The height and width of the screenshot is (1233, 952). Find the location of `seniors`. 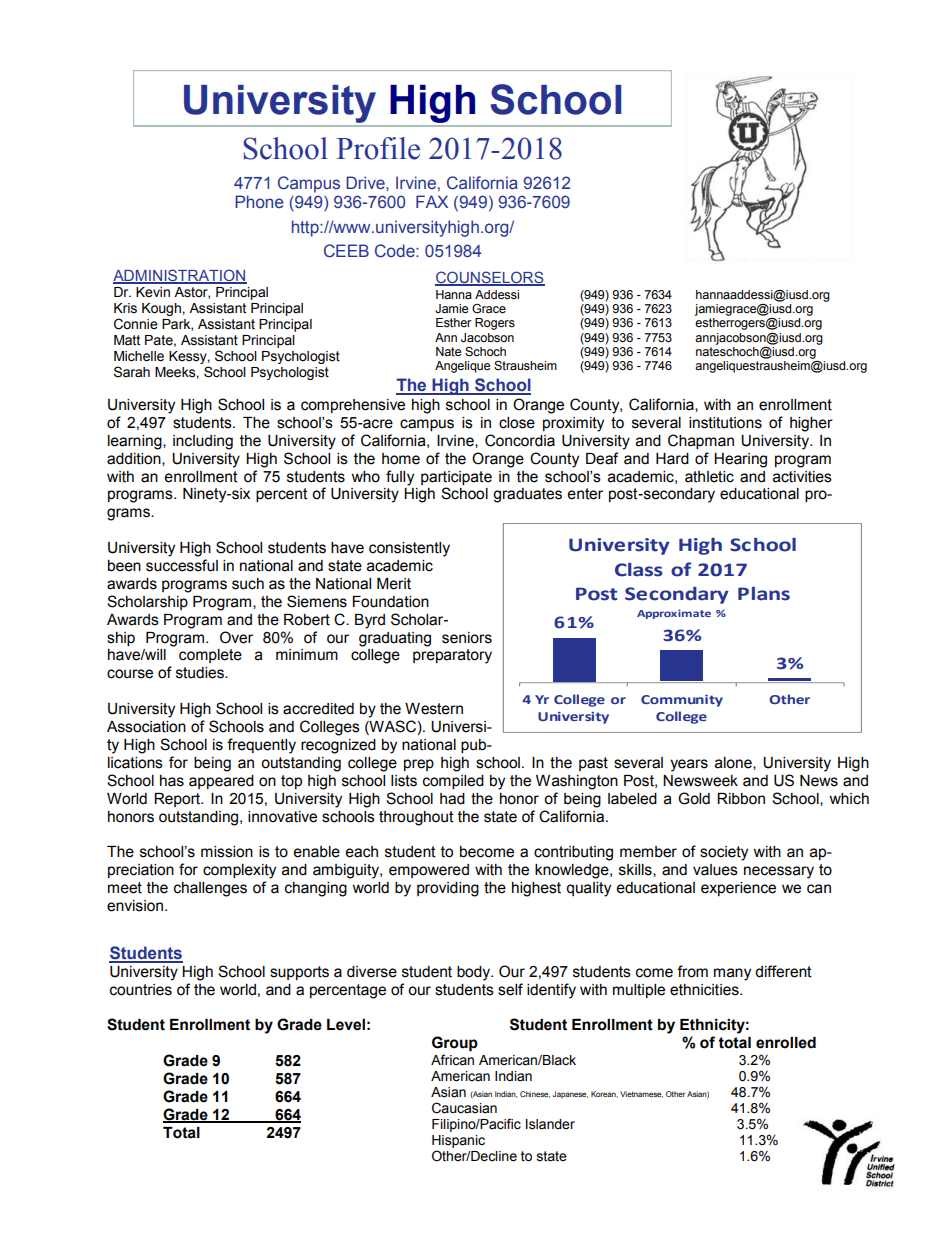

seniors is located at coordinates (467, 638).
